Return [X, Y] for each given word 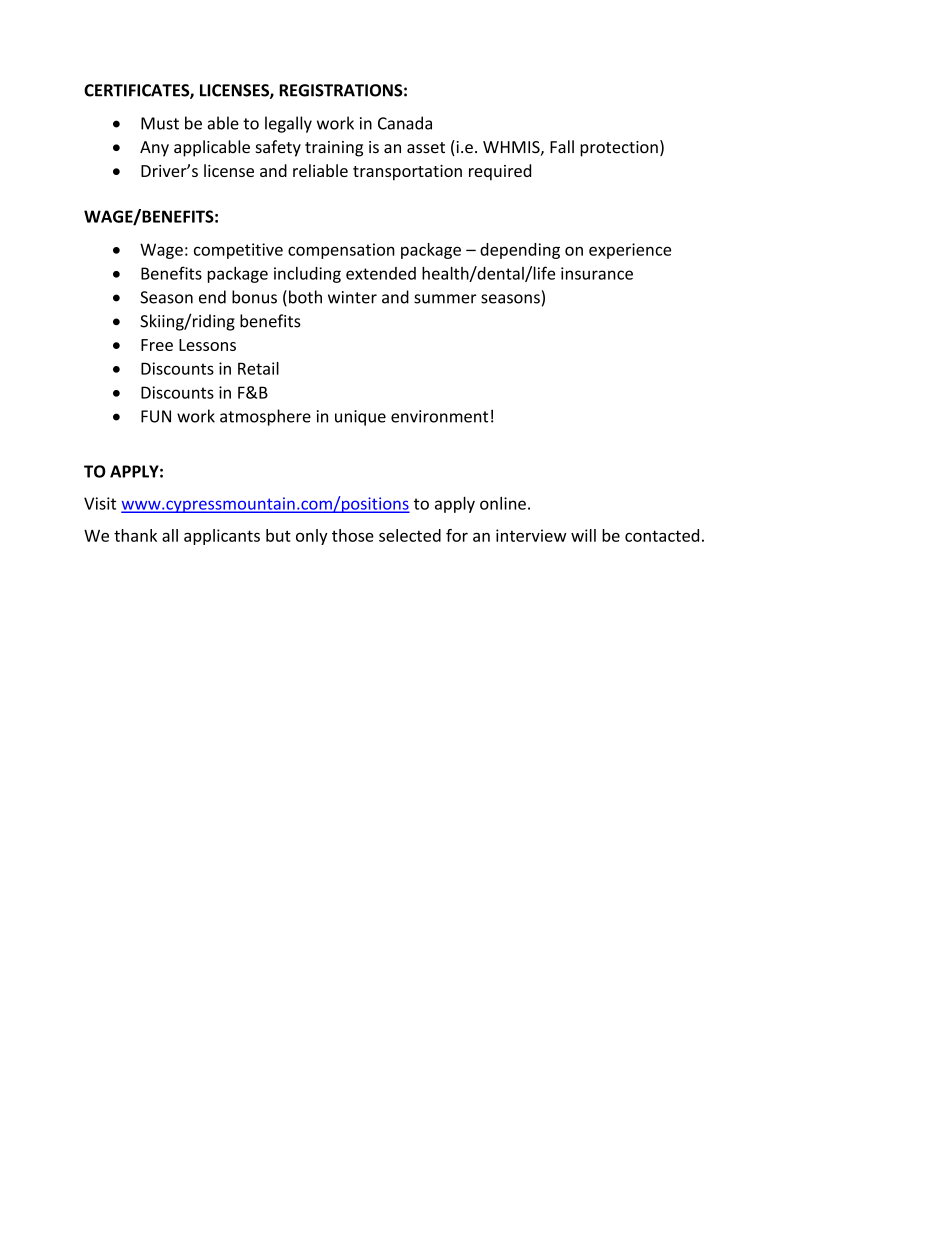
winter [352, 297]
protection [619, 149]
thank [135, 535]
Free [157, 345]
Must [160, 123]
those [353, 535]
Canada [405, 123]
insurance [597, 273]
